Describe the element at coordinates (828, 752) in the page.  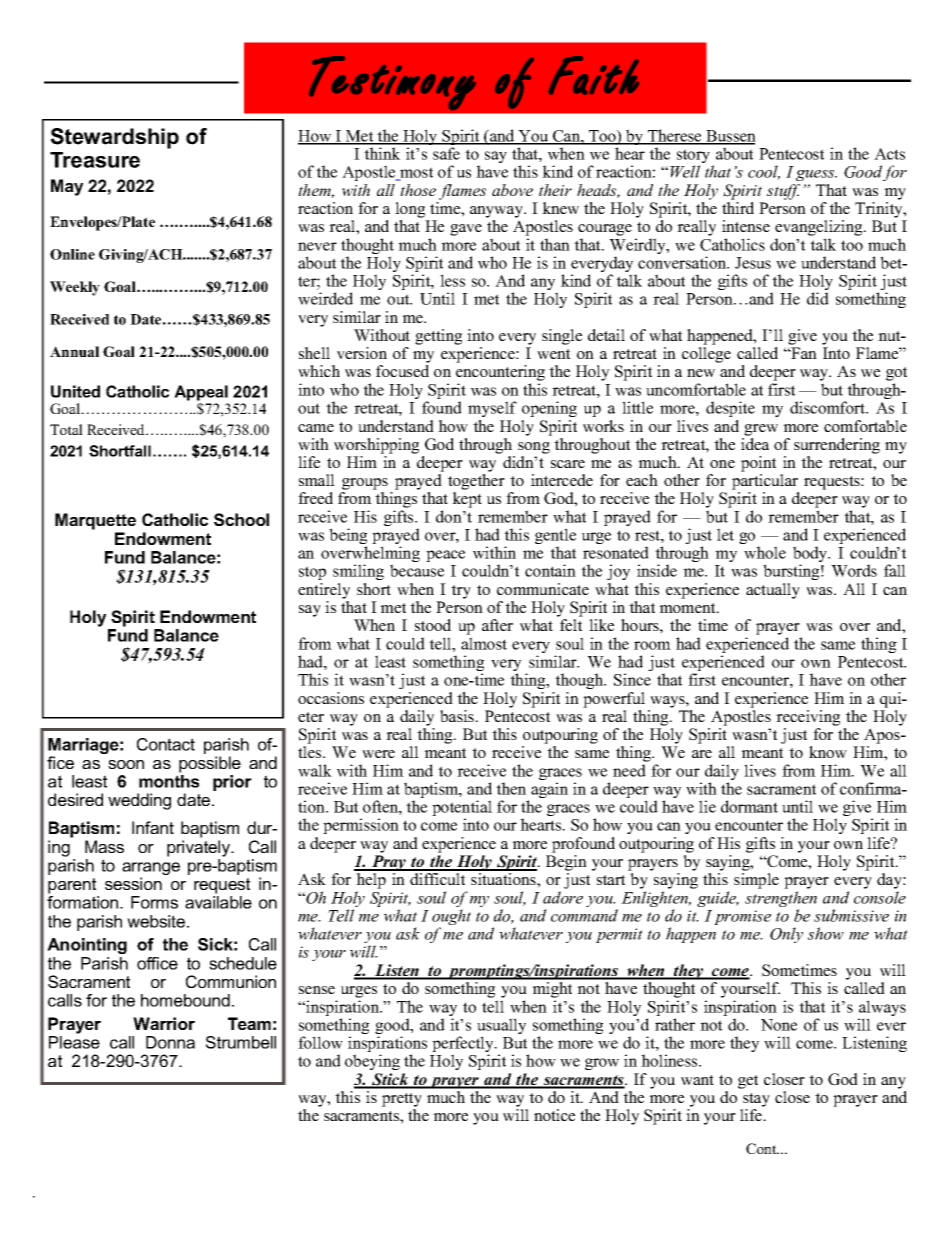
I see `know` at that location.
